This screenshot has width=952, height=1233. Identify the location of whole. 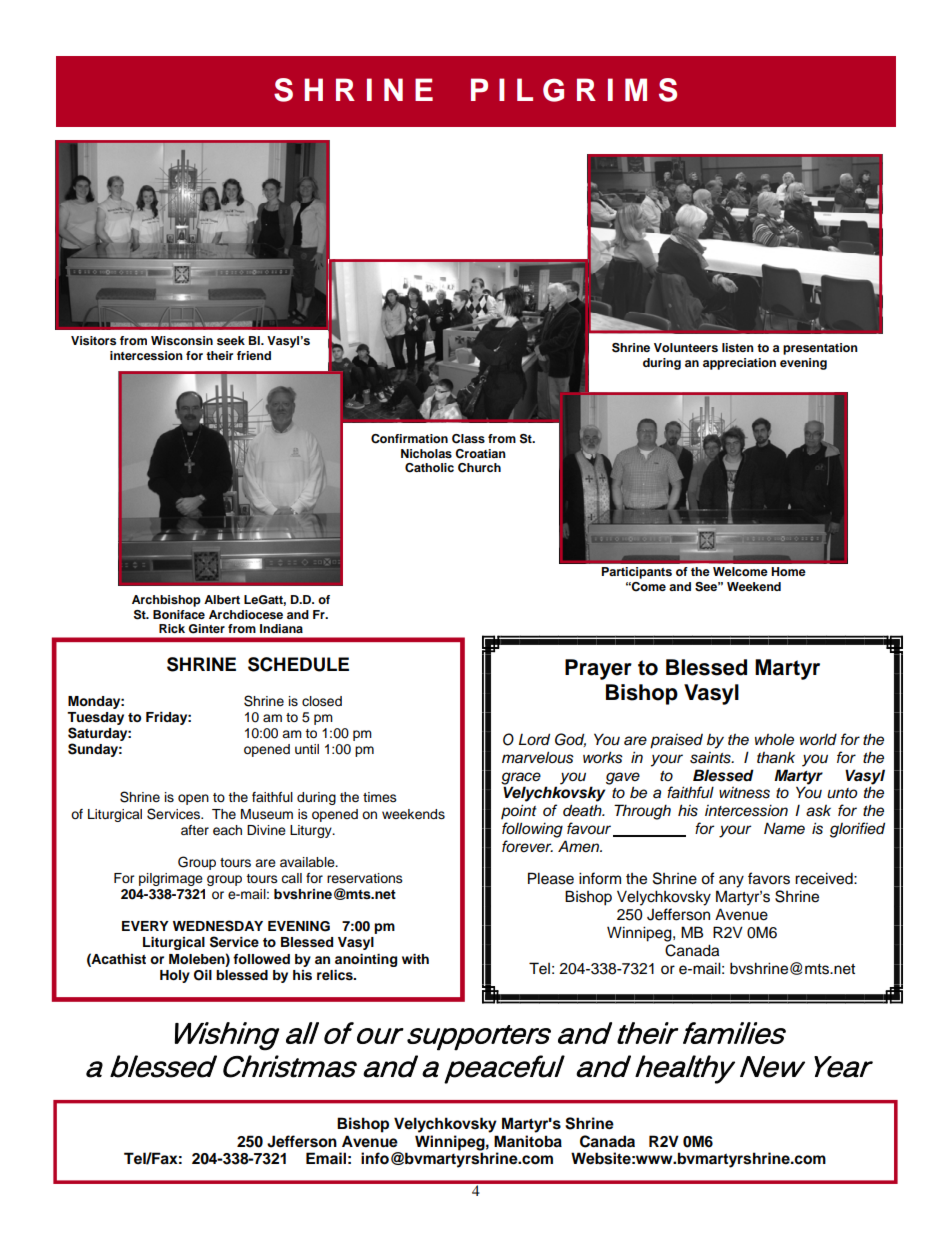
(774, 739).
